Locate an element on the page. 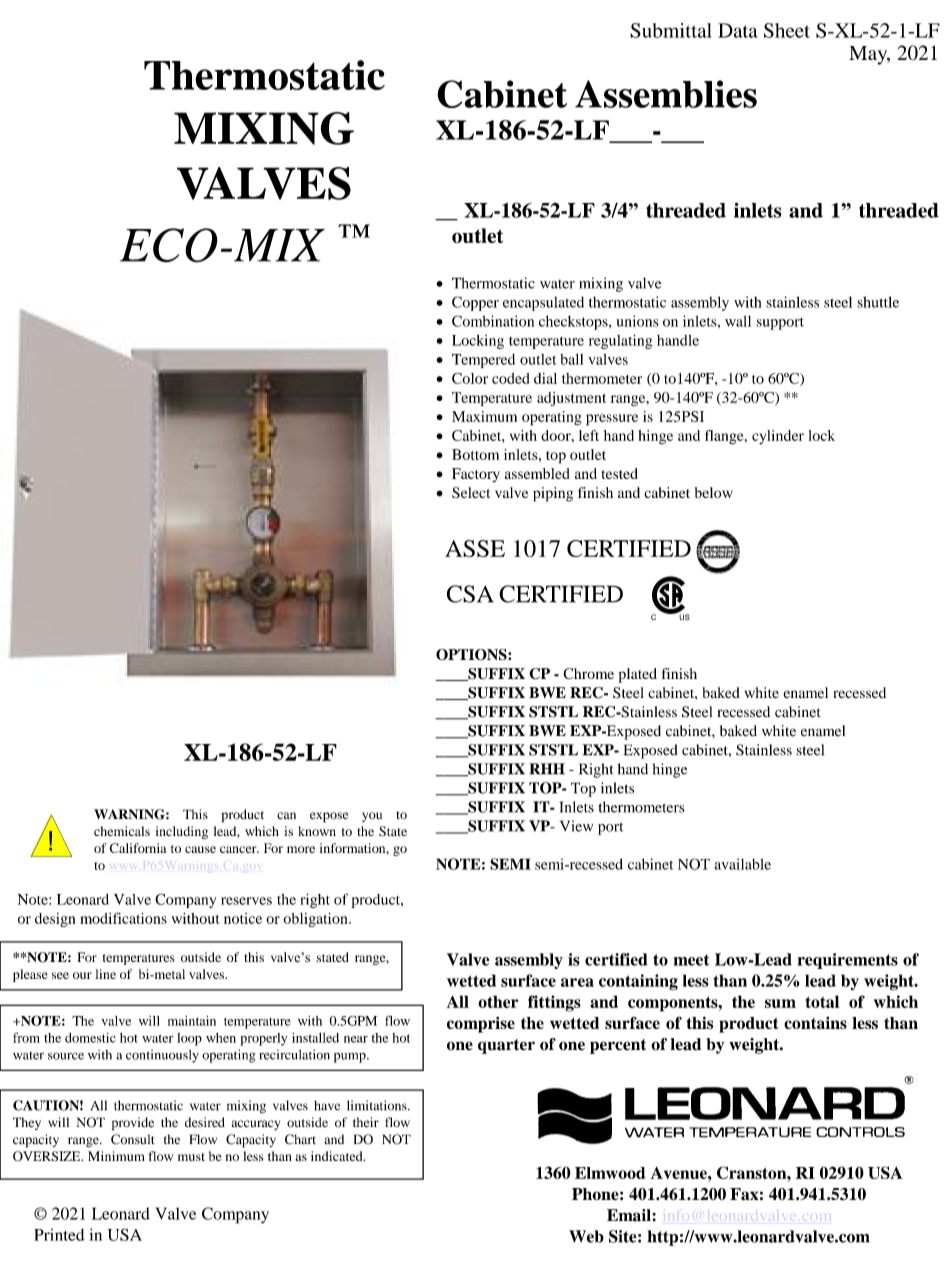 This document has width=952, height=1270. Email is located at coordinates (630, 1215).
